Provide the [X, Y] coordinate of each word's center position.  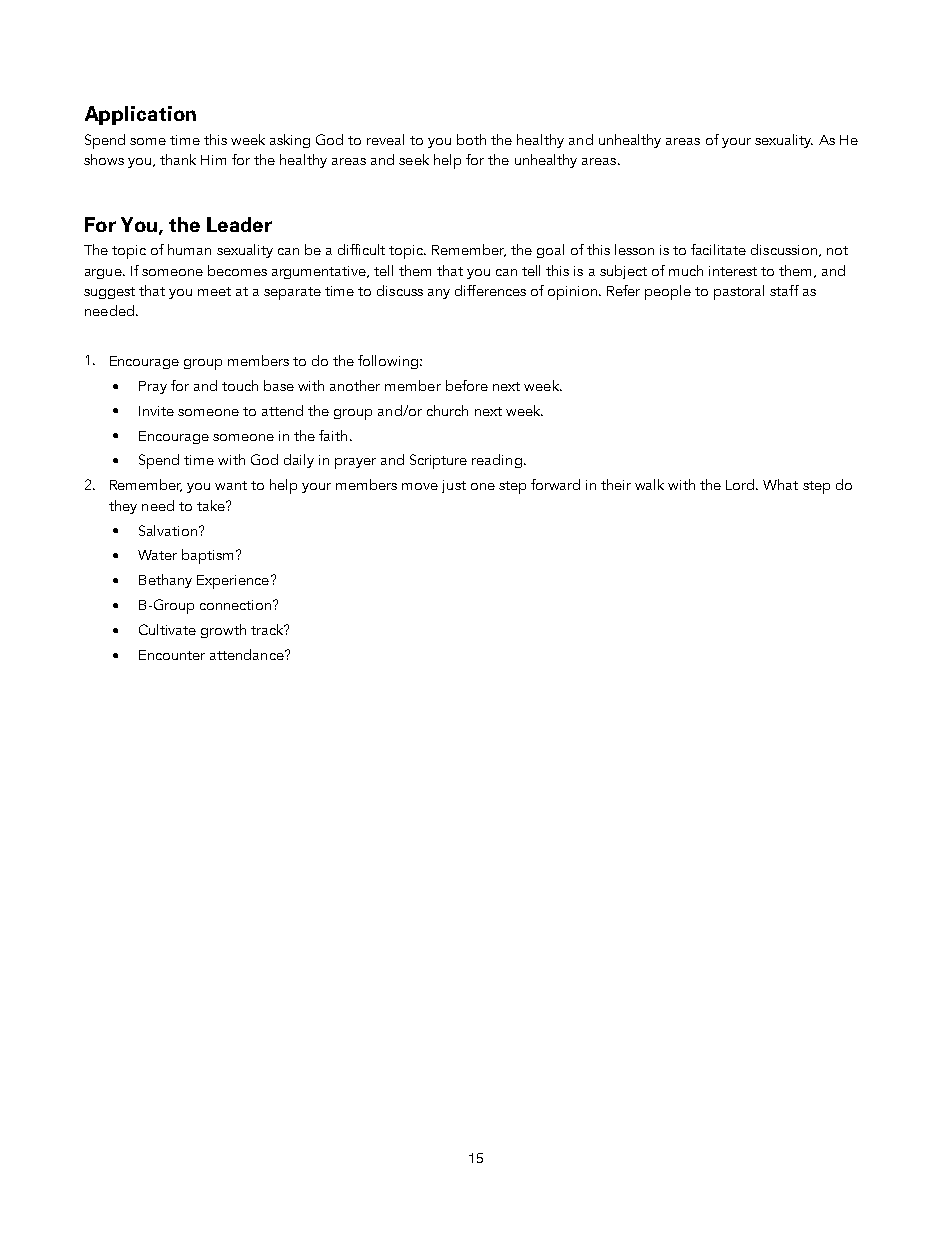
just [454, 486]
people [668, 292]
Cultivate [167, 629]
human [189, 249]
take [212, 505]
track [268, 629]
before [467, 385]
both [471, 139]
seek [414, 159]
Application [140, 115]
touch [240, 385]
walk [649, 484]
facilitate [718, 249]
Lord [741, 484]
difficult [361, 249]
